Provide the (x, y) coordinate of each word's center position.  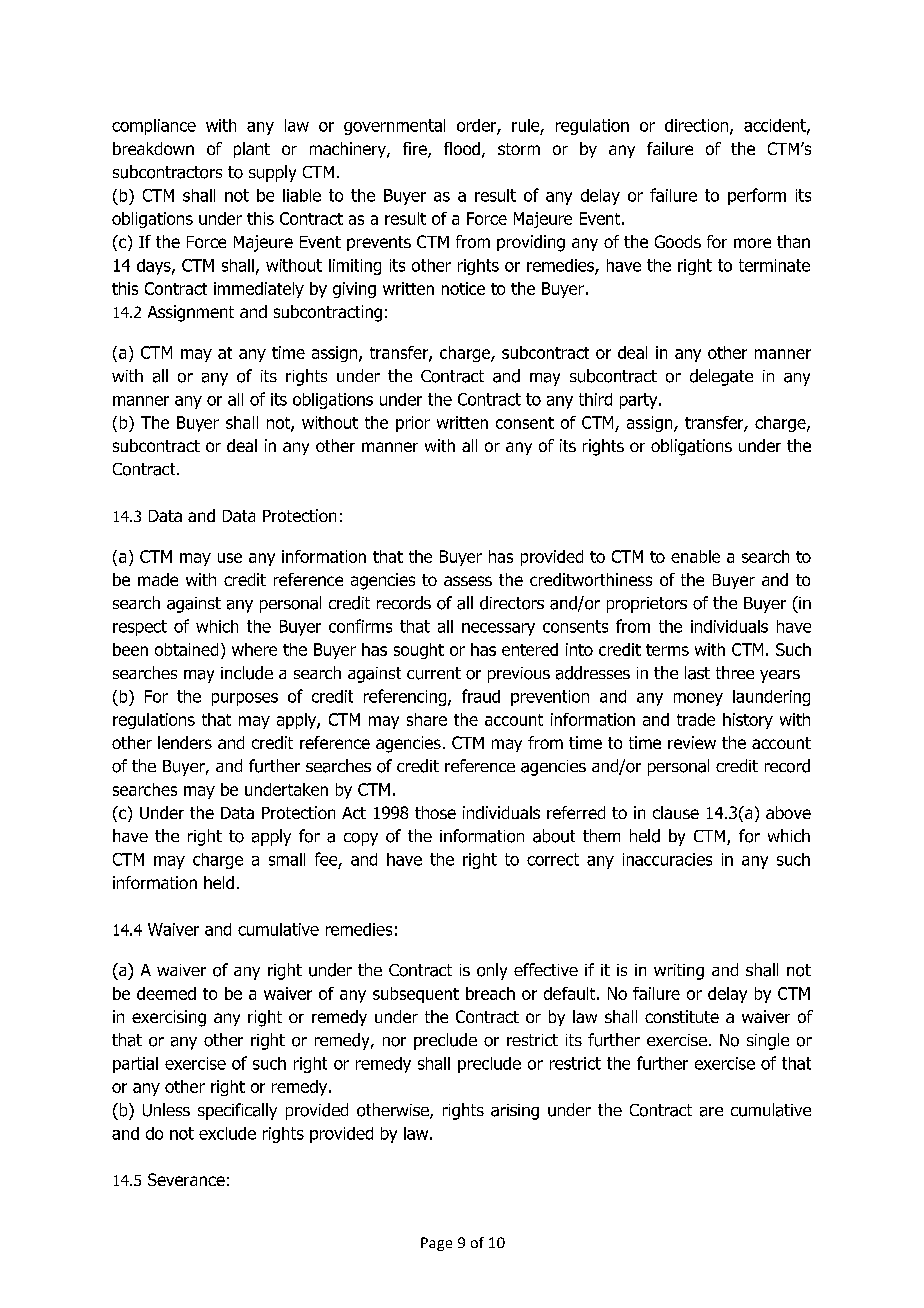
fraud (481, 696)
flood (462, 148)
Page (436, 1244)
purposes (245, 699)
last (697, 673)
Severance (186, 1179)
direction (698, 126)
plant (252, 150)
